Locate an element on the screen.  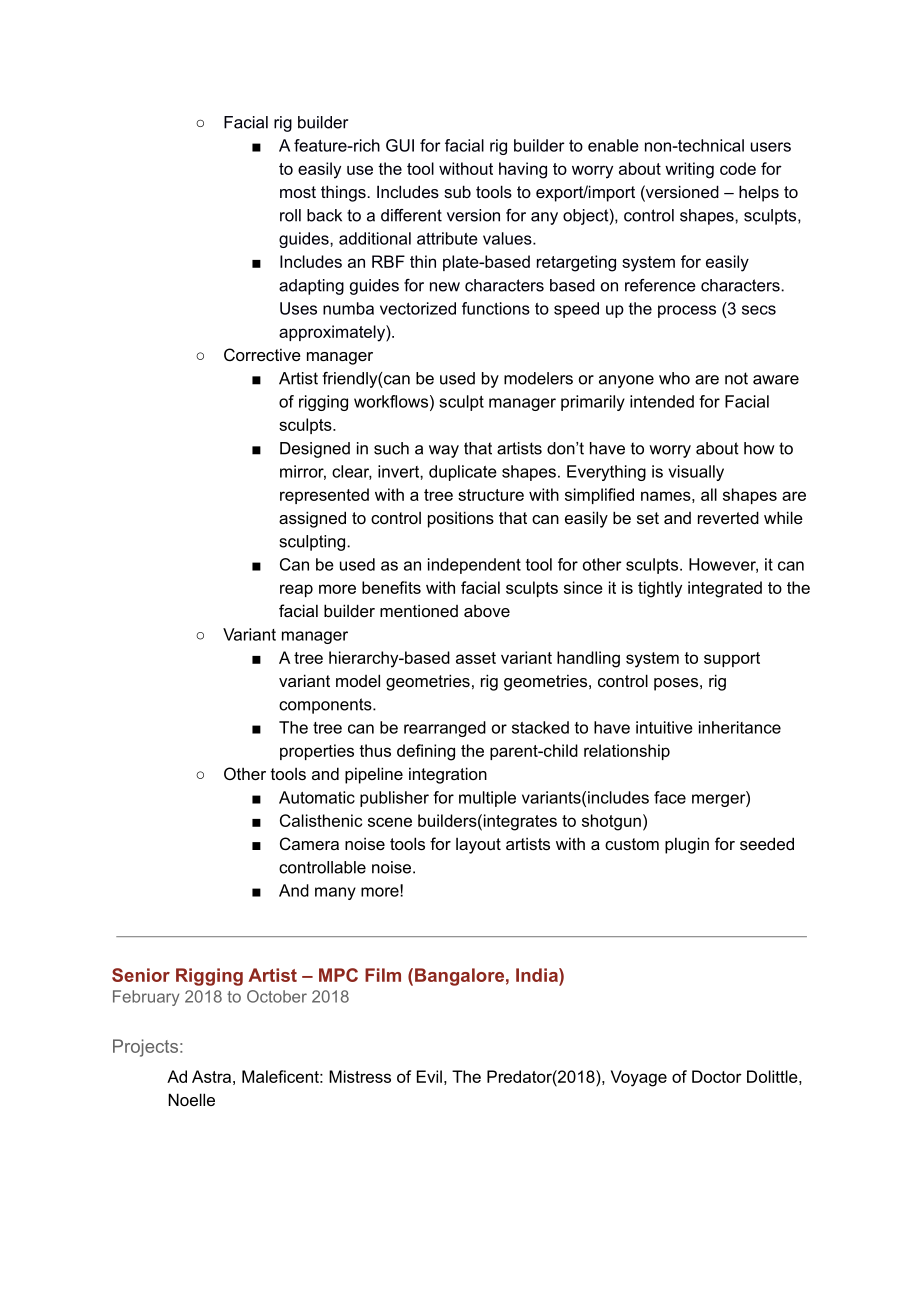
writing is located at coordinates (689, 170).
